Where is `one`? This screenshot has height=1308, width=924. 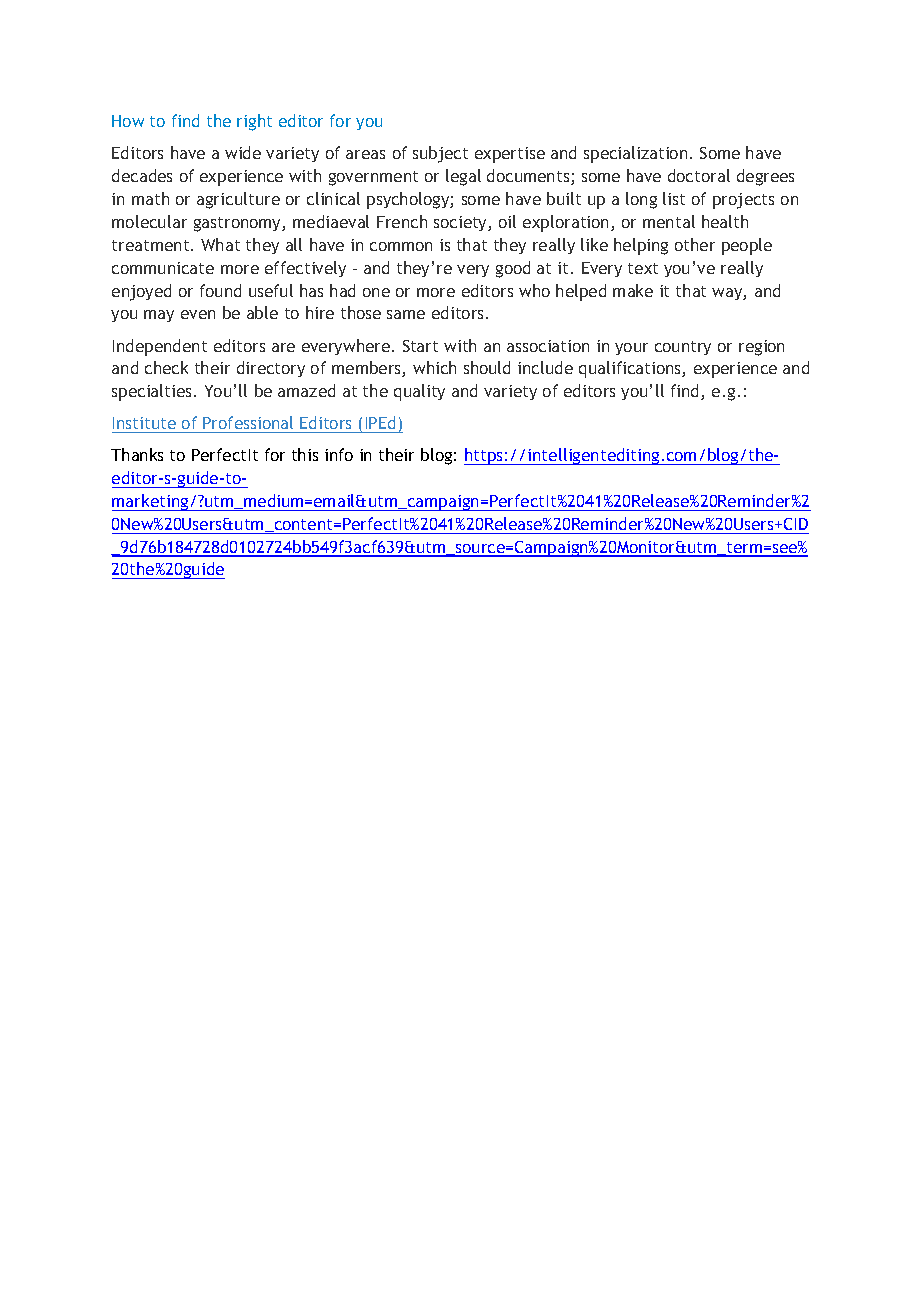
one is located at coordinates (376, 292).
